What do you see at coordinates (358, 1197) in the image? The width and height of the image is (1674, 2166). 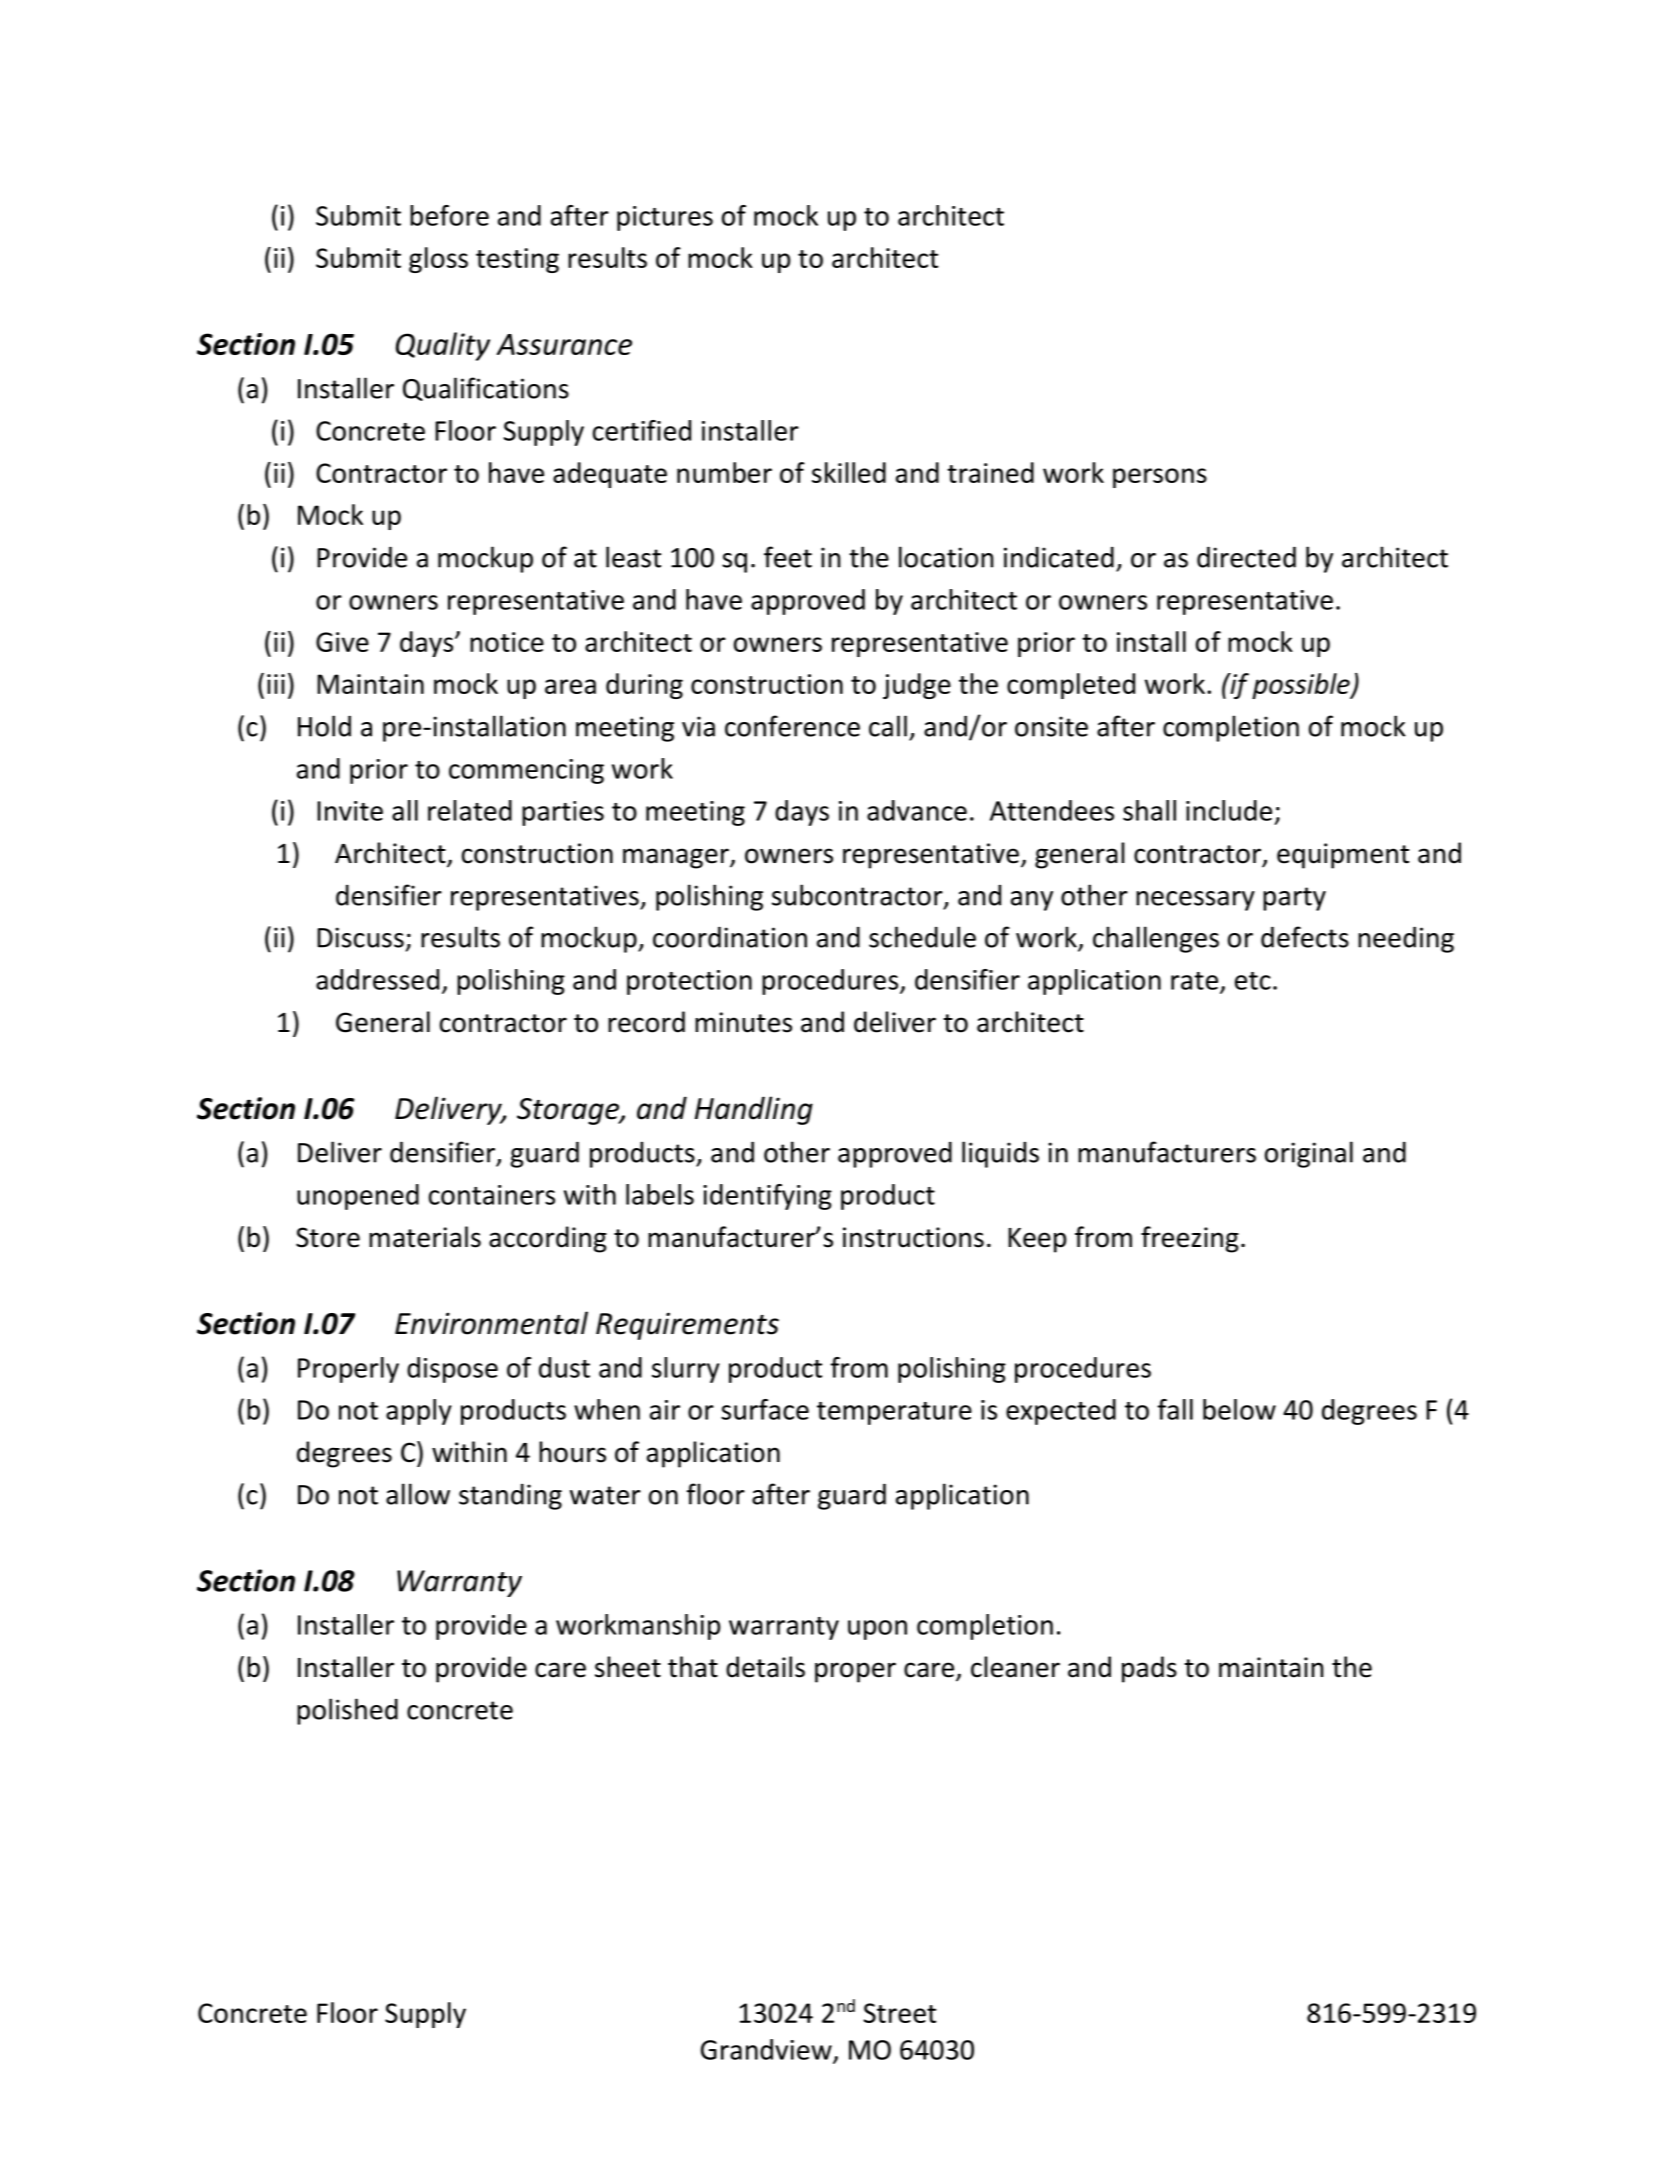 I see `unopened` at bounding box center [358, 1197].
